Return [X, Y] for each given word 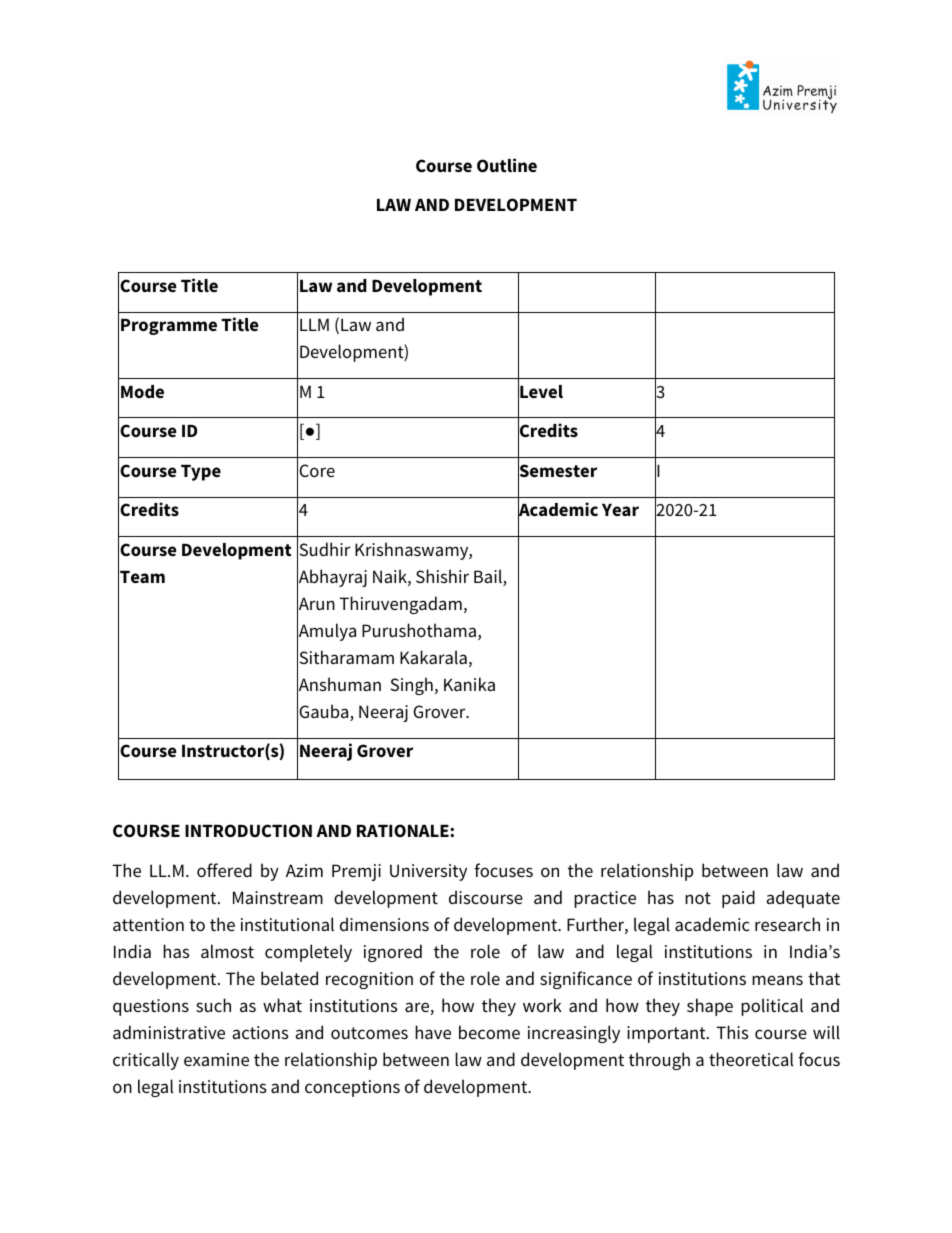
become [489, 1032]
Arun [316, 604]
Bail [489, 577]
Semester [557, 471]
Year [620, 510]
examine [216, 1059]
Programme [169, 327]
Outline [507, 165]
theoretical [751, 1059]
